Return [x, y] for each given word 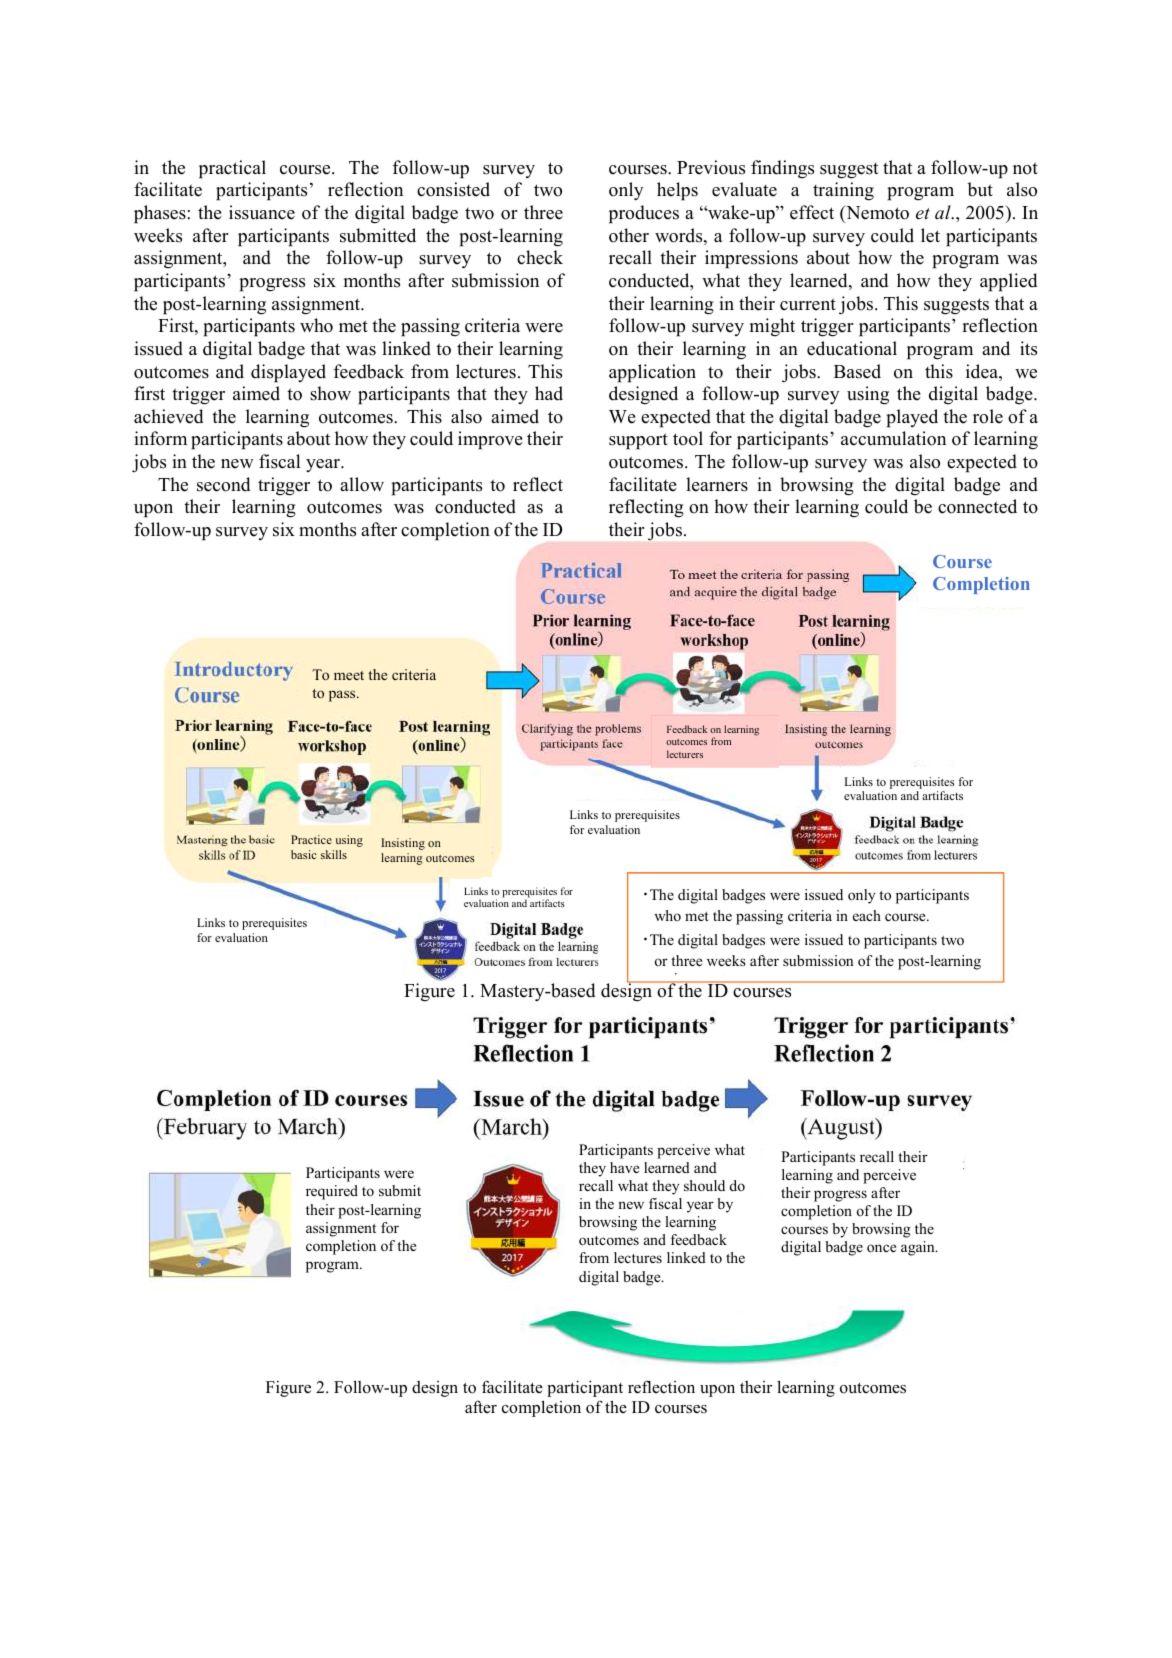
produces [644, 214]
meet [349, 675]
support [638, 441]
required [332, 1192]
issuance [262, 212]
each [867, 915]
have [624, 1167]
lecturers [685, 754]
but [980, 189]
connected [977, 506]
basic [304, 854]
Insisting [403, 844]
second [223, 484]
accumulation [893, 438]
